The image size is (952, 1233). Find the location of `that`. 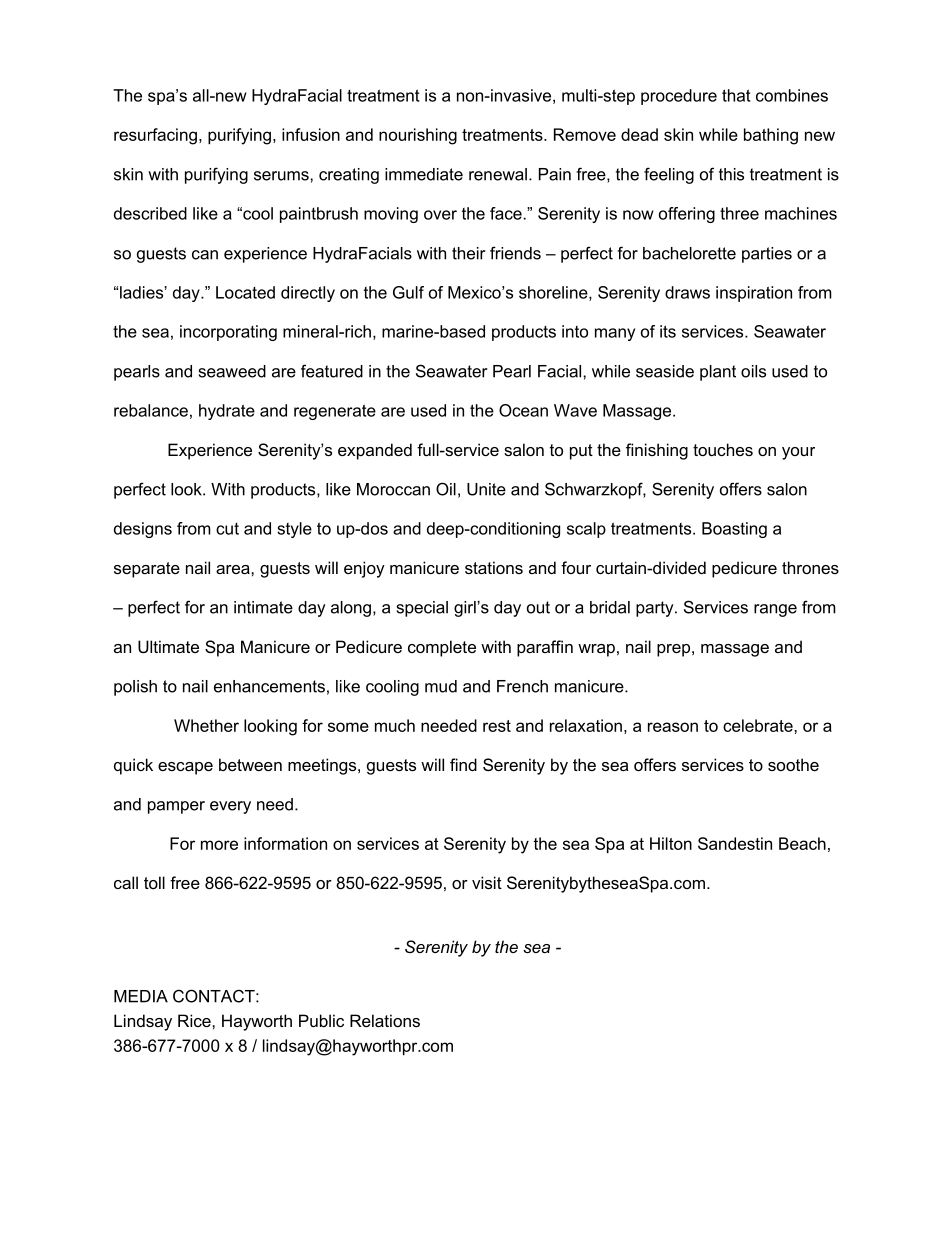

that is located at coordinates (736, 95).
